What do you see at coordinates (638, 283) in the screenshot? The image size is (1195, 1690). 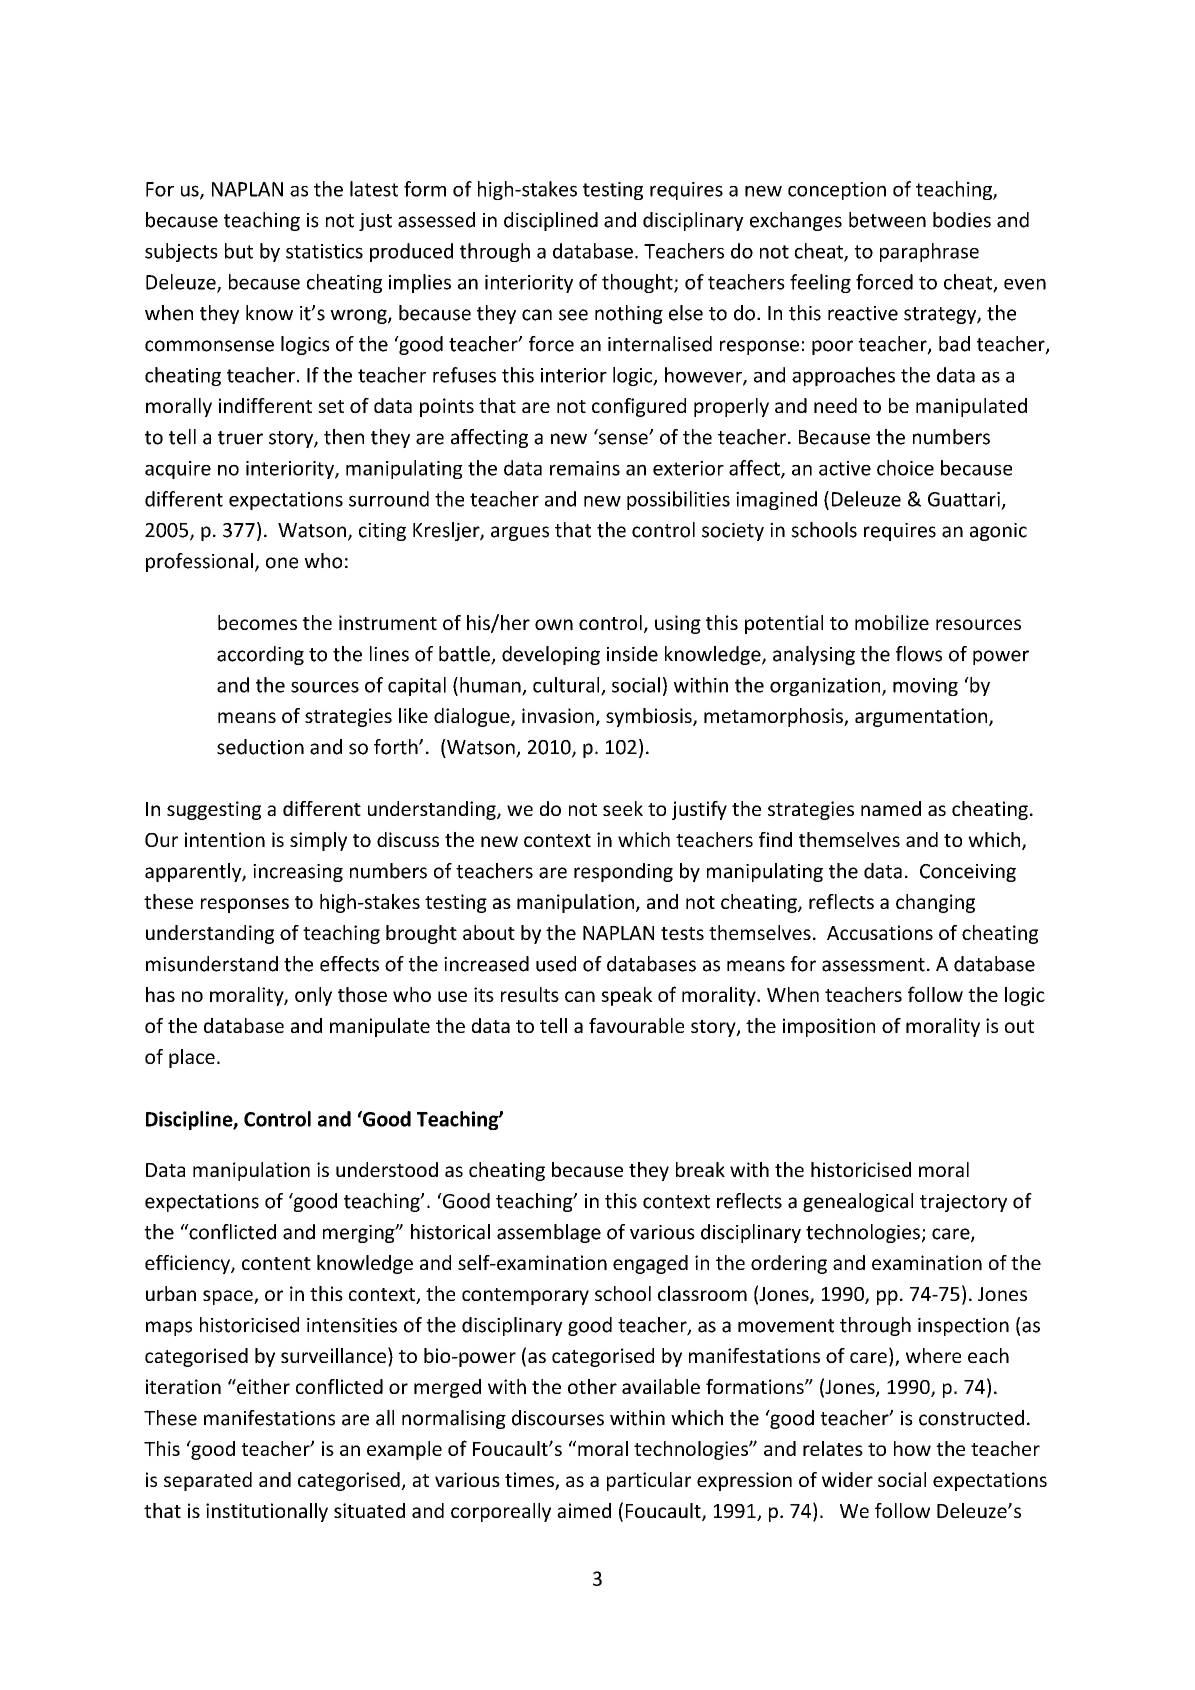 I see `thought` at bounding box center [638, 283].
